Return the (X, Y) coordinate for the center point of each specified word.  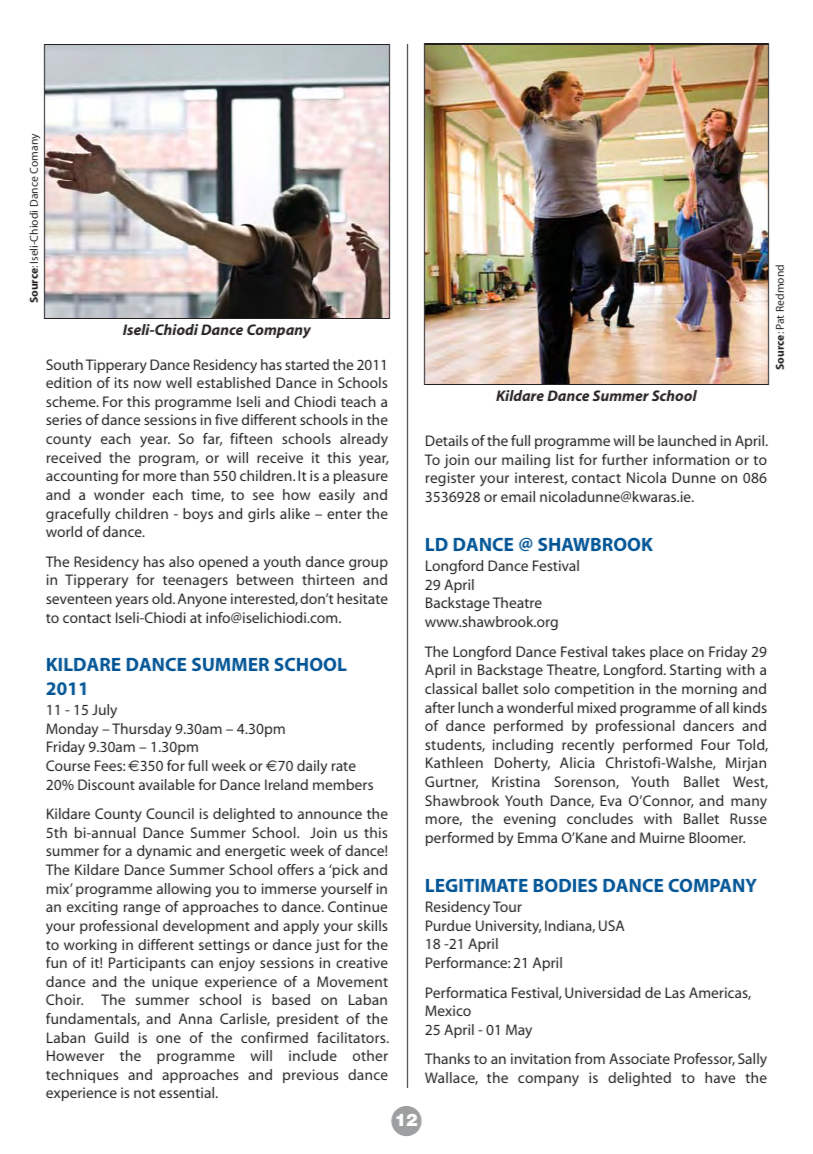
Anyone (202, 600)
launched (687, 440)
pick (345, 871)
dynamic (164, 852)
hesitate (362, 598)
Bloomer (717, 837)
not (144, 1093)
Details (447, 440)
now (147, 384)
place (666, 653)
